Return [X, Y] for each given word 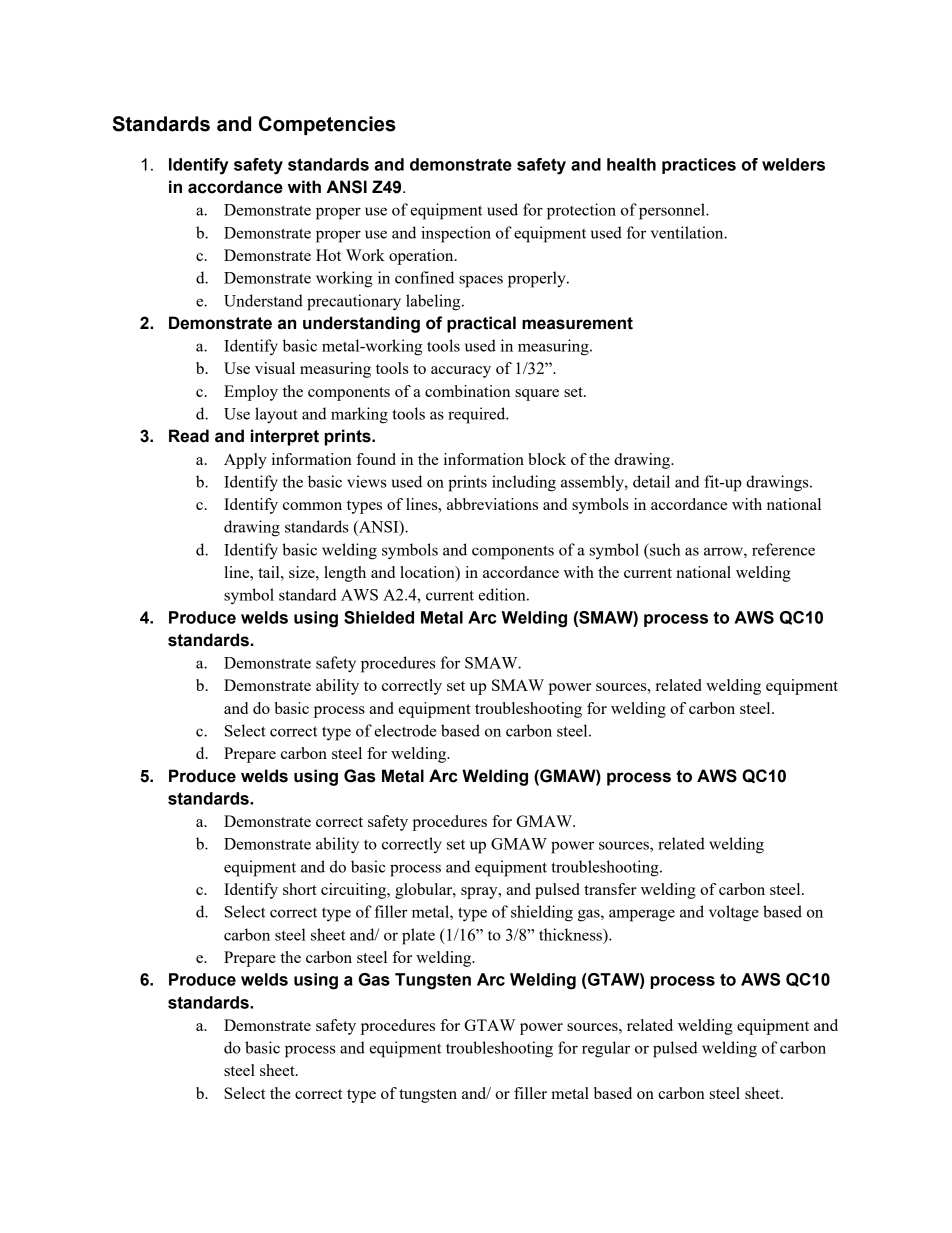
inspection [456, 234]
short [300, 889]
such [664, 549]
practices [699, 166]
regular [606, 1049]
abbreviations [492, 504]
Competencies [327, 125]
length [345, 574]
